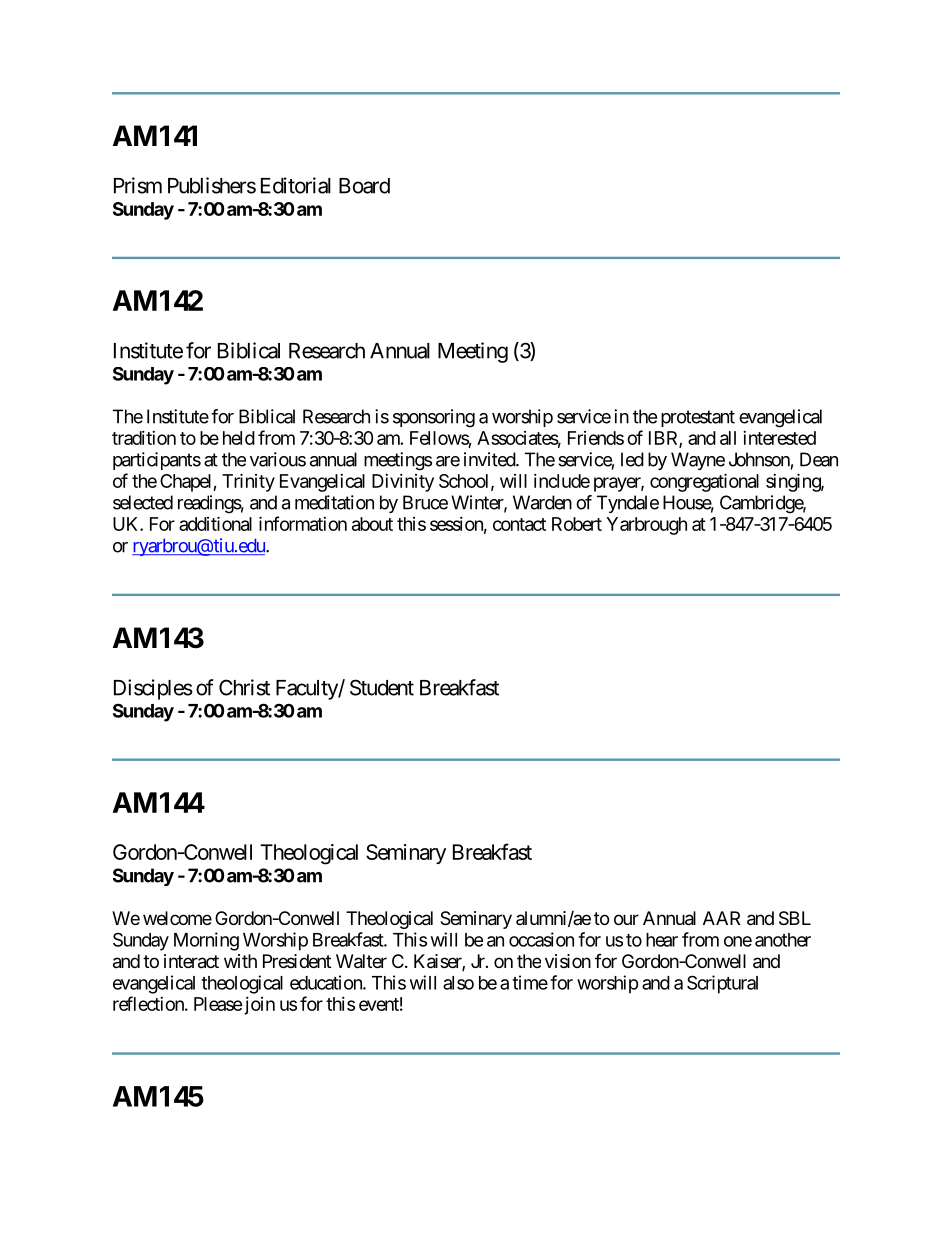 The width and height of the screenshot is (952, 1233). I want to click on Robert, so click(577, 524).
